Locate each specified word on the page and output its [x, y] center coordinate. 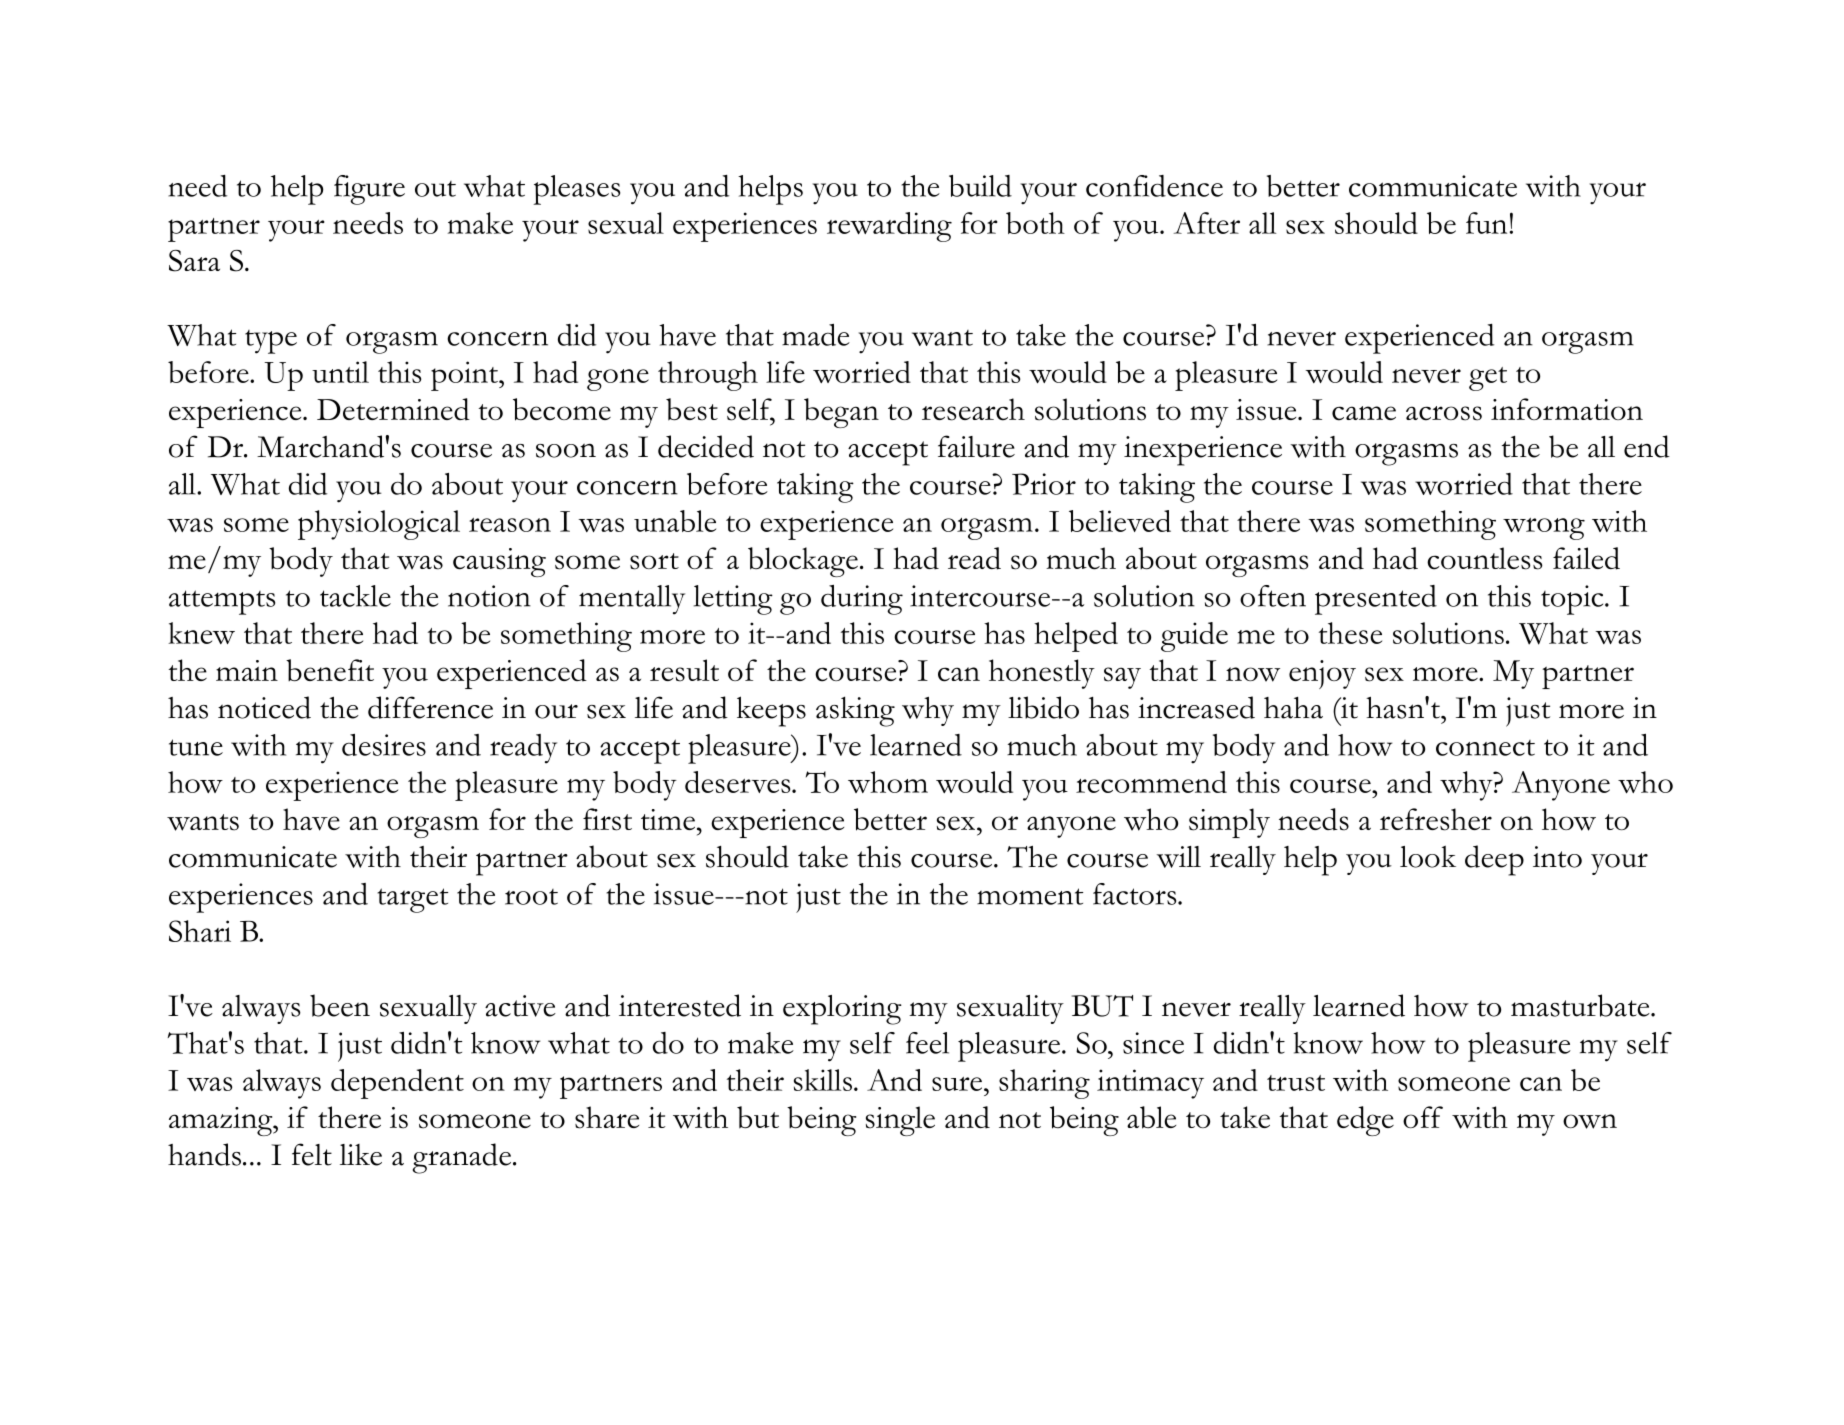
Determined [393, 409]
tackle [355, 596]
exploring [842, 1010]
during [862, 600]
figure [369, 190]
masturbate [1581, 1005]
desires [384, 745]
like [361, 1155]
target [412, 900]
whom [888, 782]
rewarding [889, 227]
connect [1485, 748]
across [1444, 413]
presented [1376, 600]
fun [1486, 223]
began [841, 413]
